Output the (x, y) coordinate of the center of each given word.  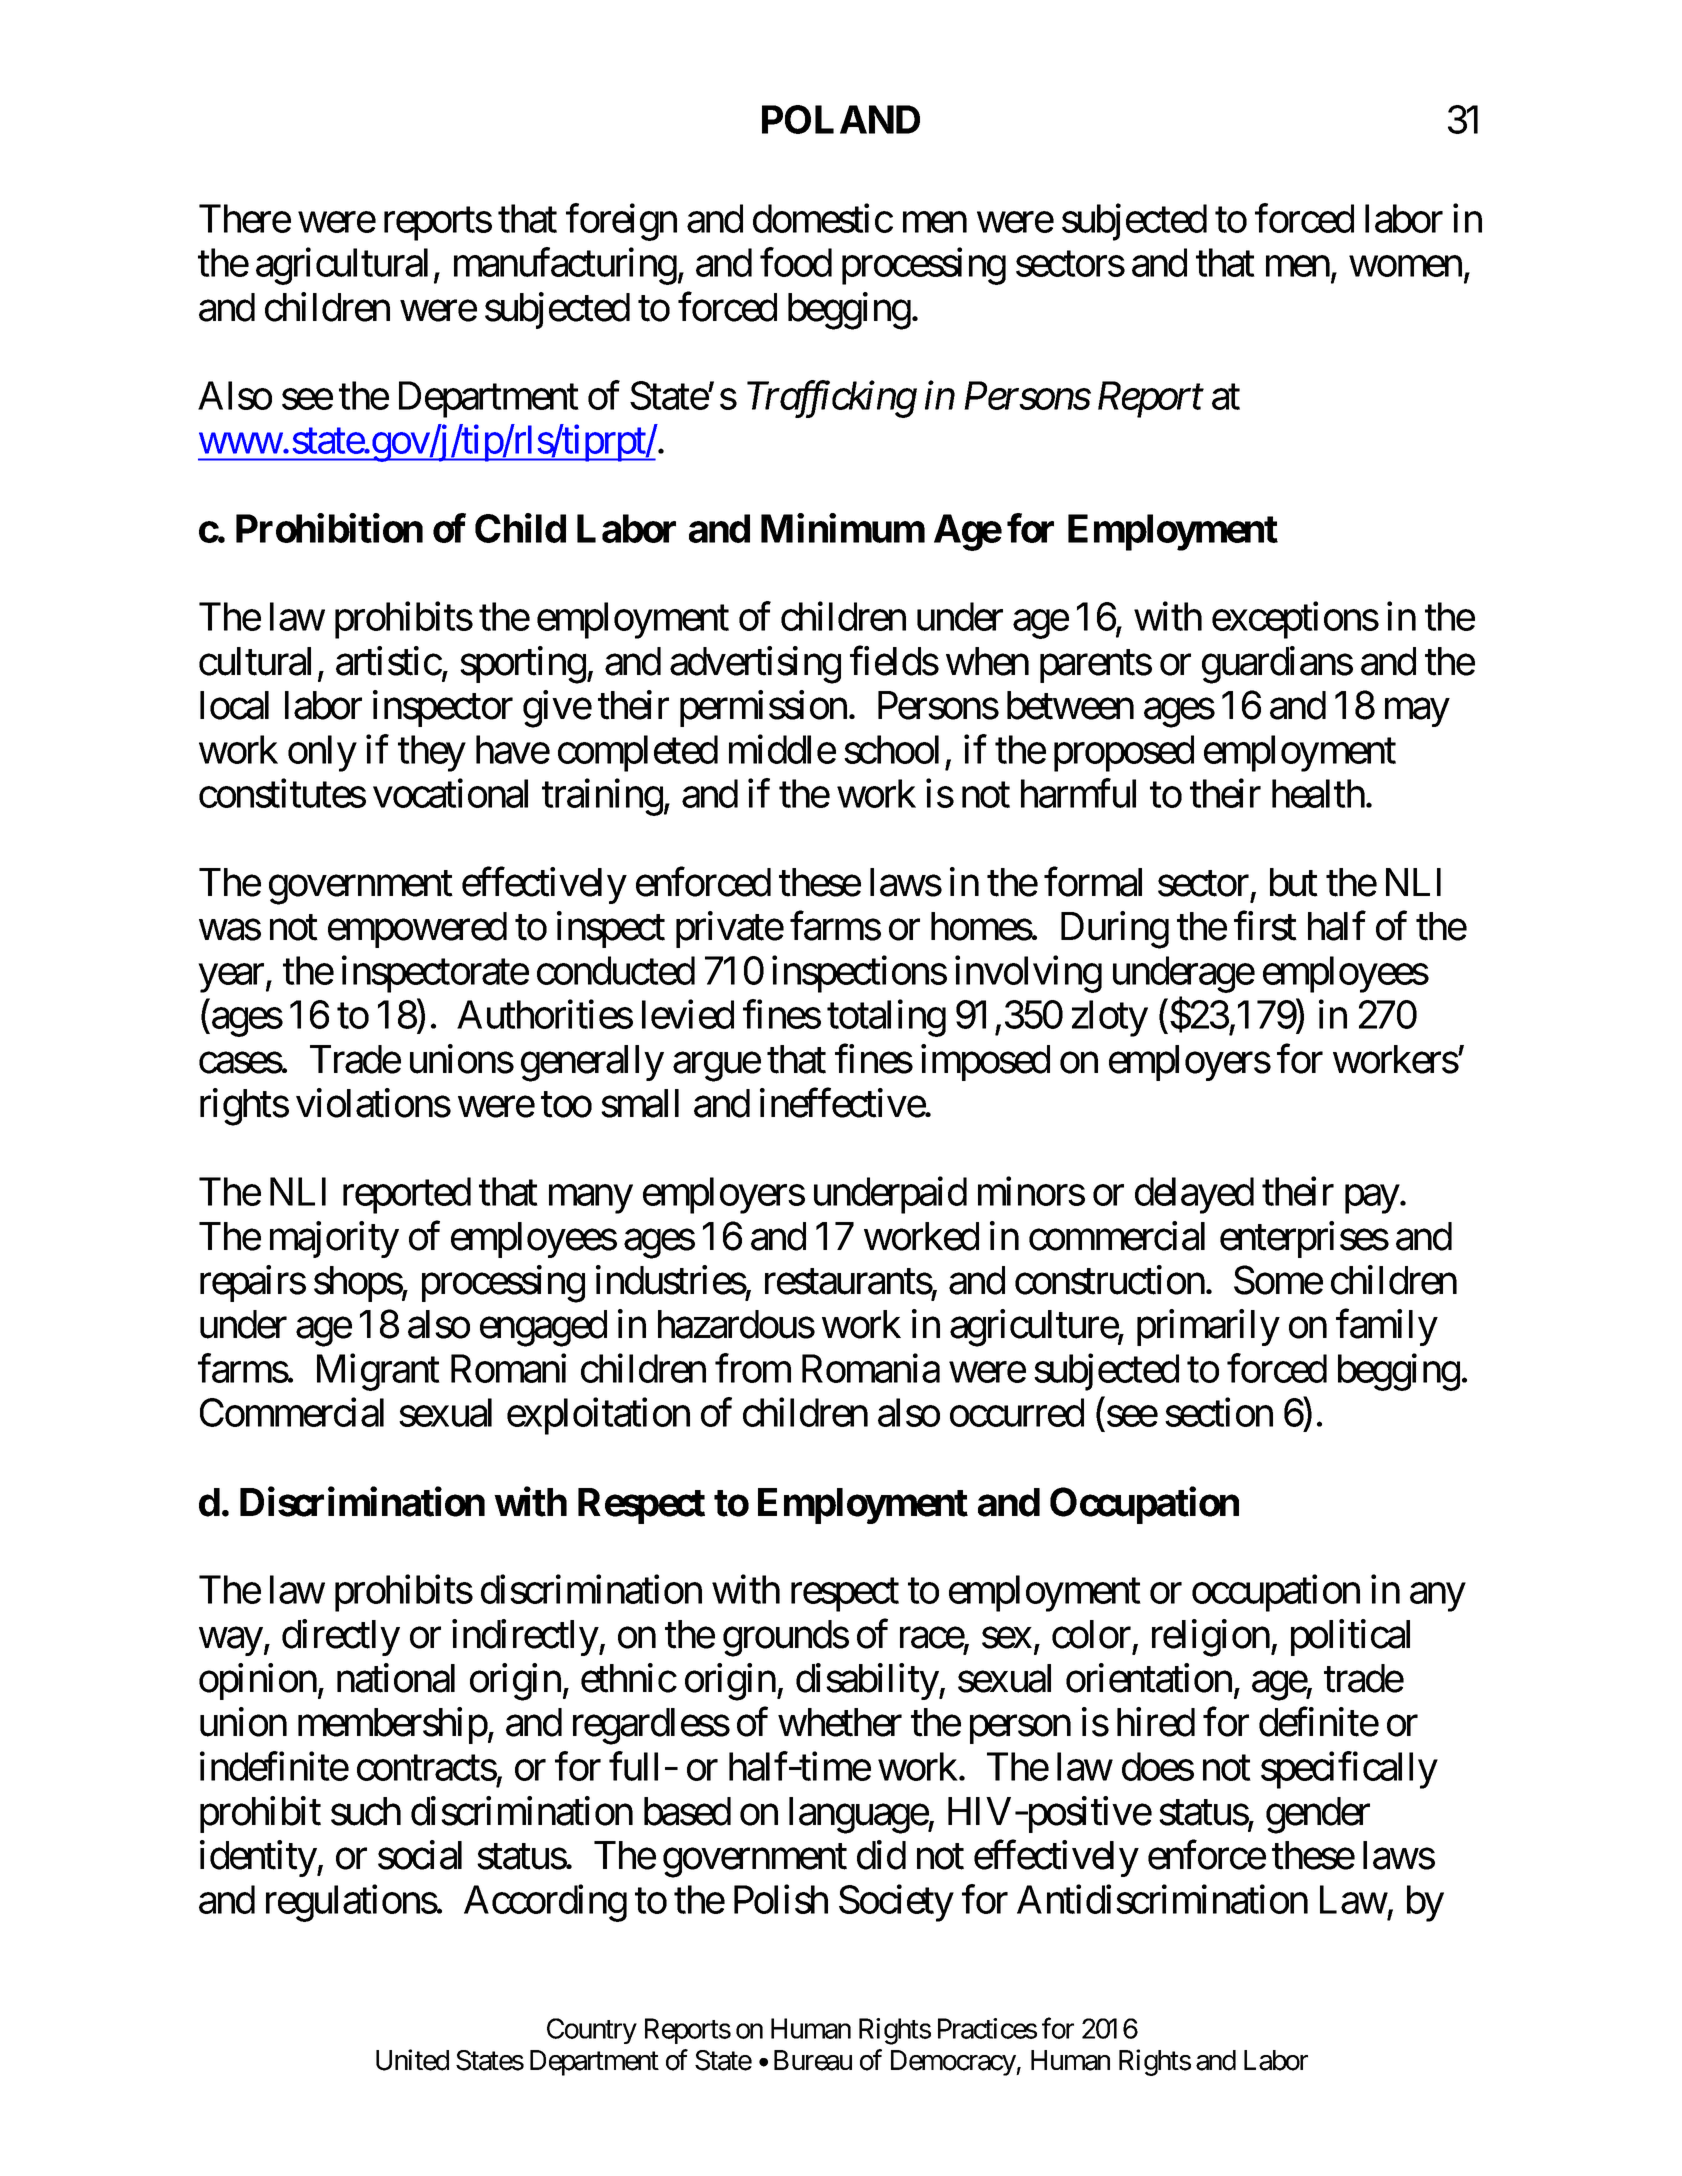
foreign (621, 222)
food (796, 262)
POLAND (841, 119)
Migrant (378, 1372)
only (322, 753)
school (891, 749)
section (1219, 1412)
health (1318, 793)
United (412, 2060)
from (753, 1368)
